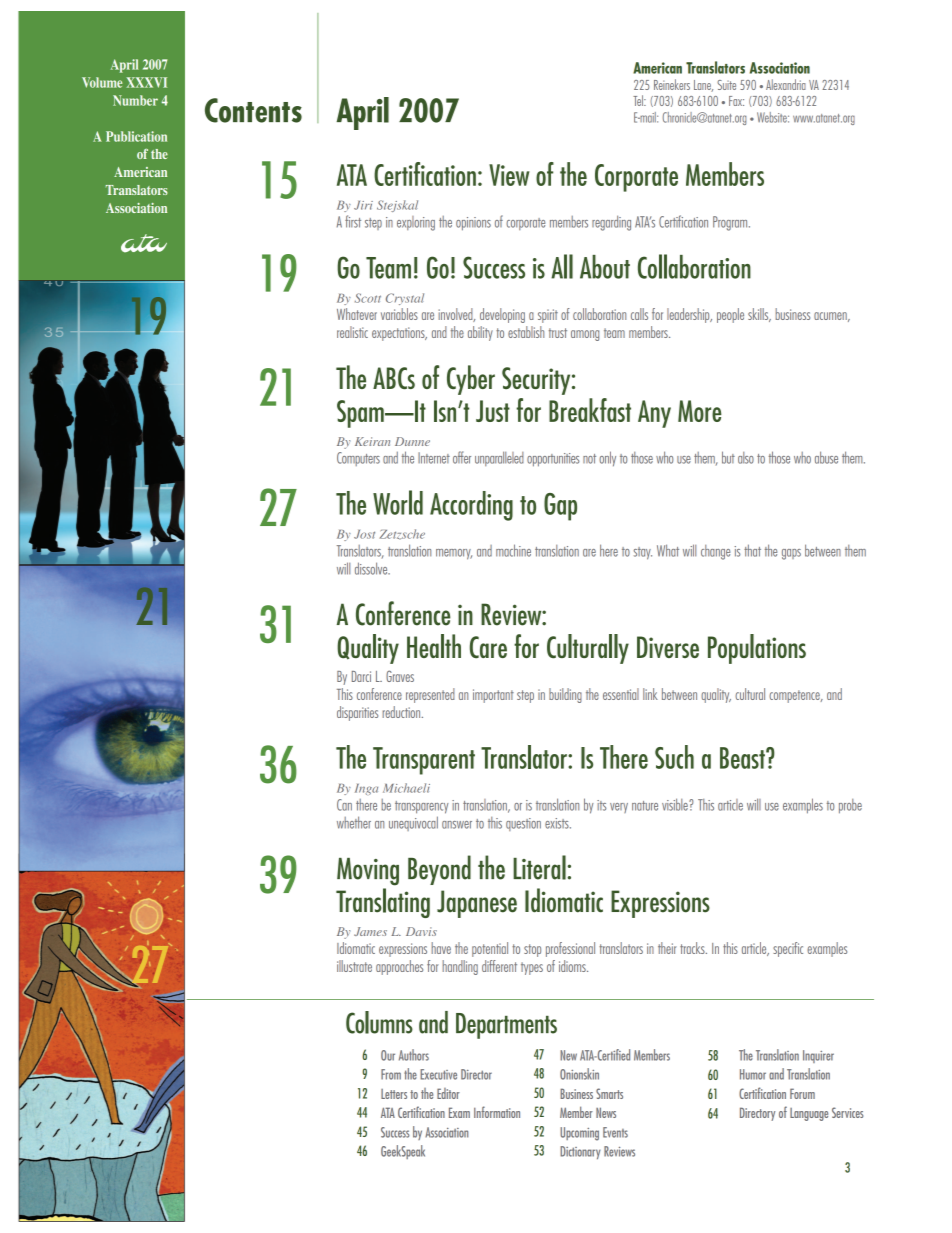  What do you see at coordinates (473, 224) in the screenshot?
I see `opinions` at bounding box center [473, 224].
